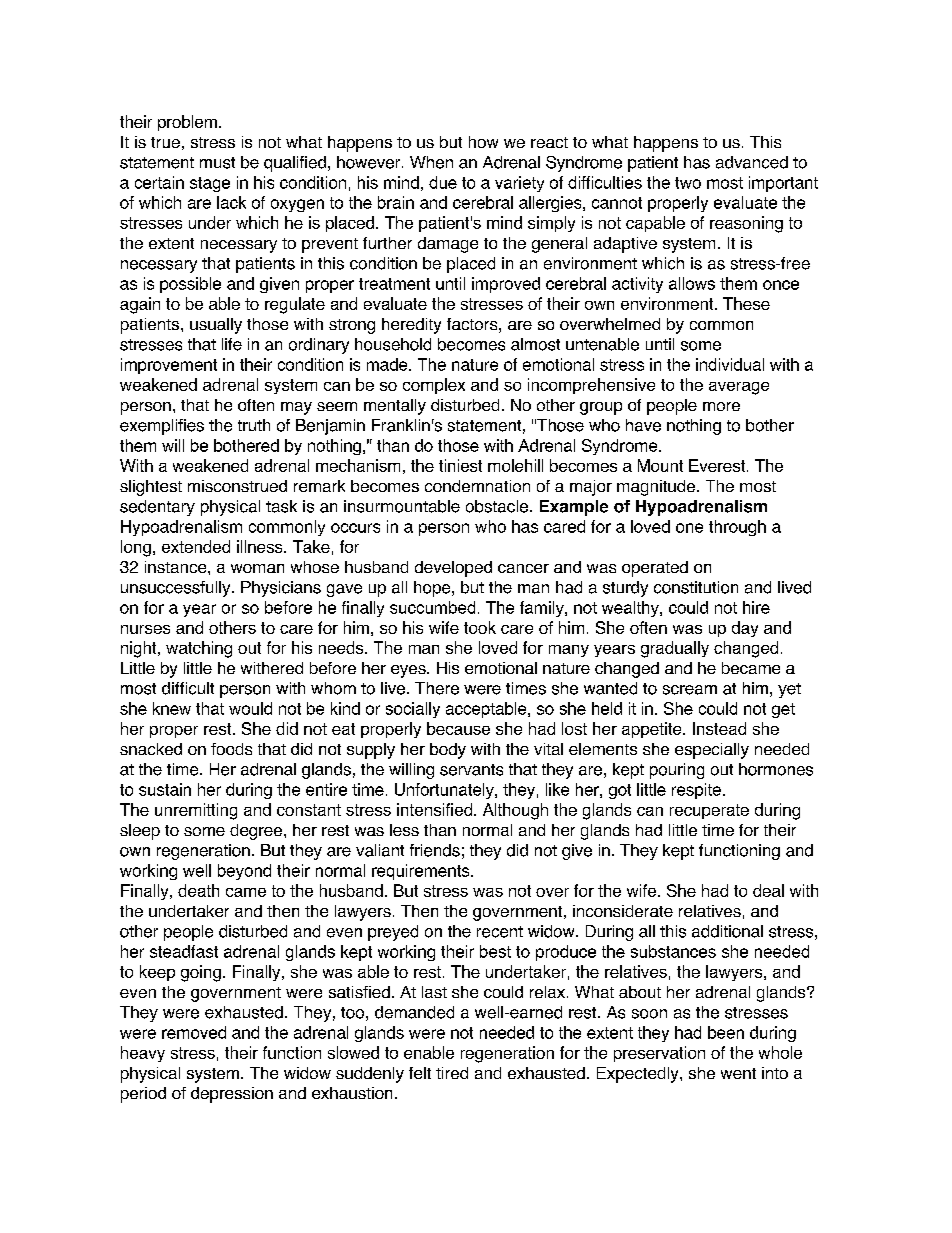 The image size is (952, 1233). Describe the element at coordinates (431, 162) in the page. I see `When` at that location.
